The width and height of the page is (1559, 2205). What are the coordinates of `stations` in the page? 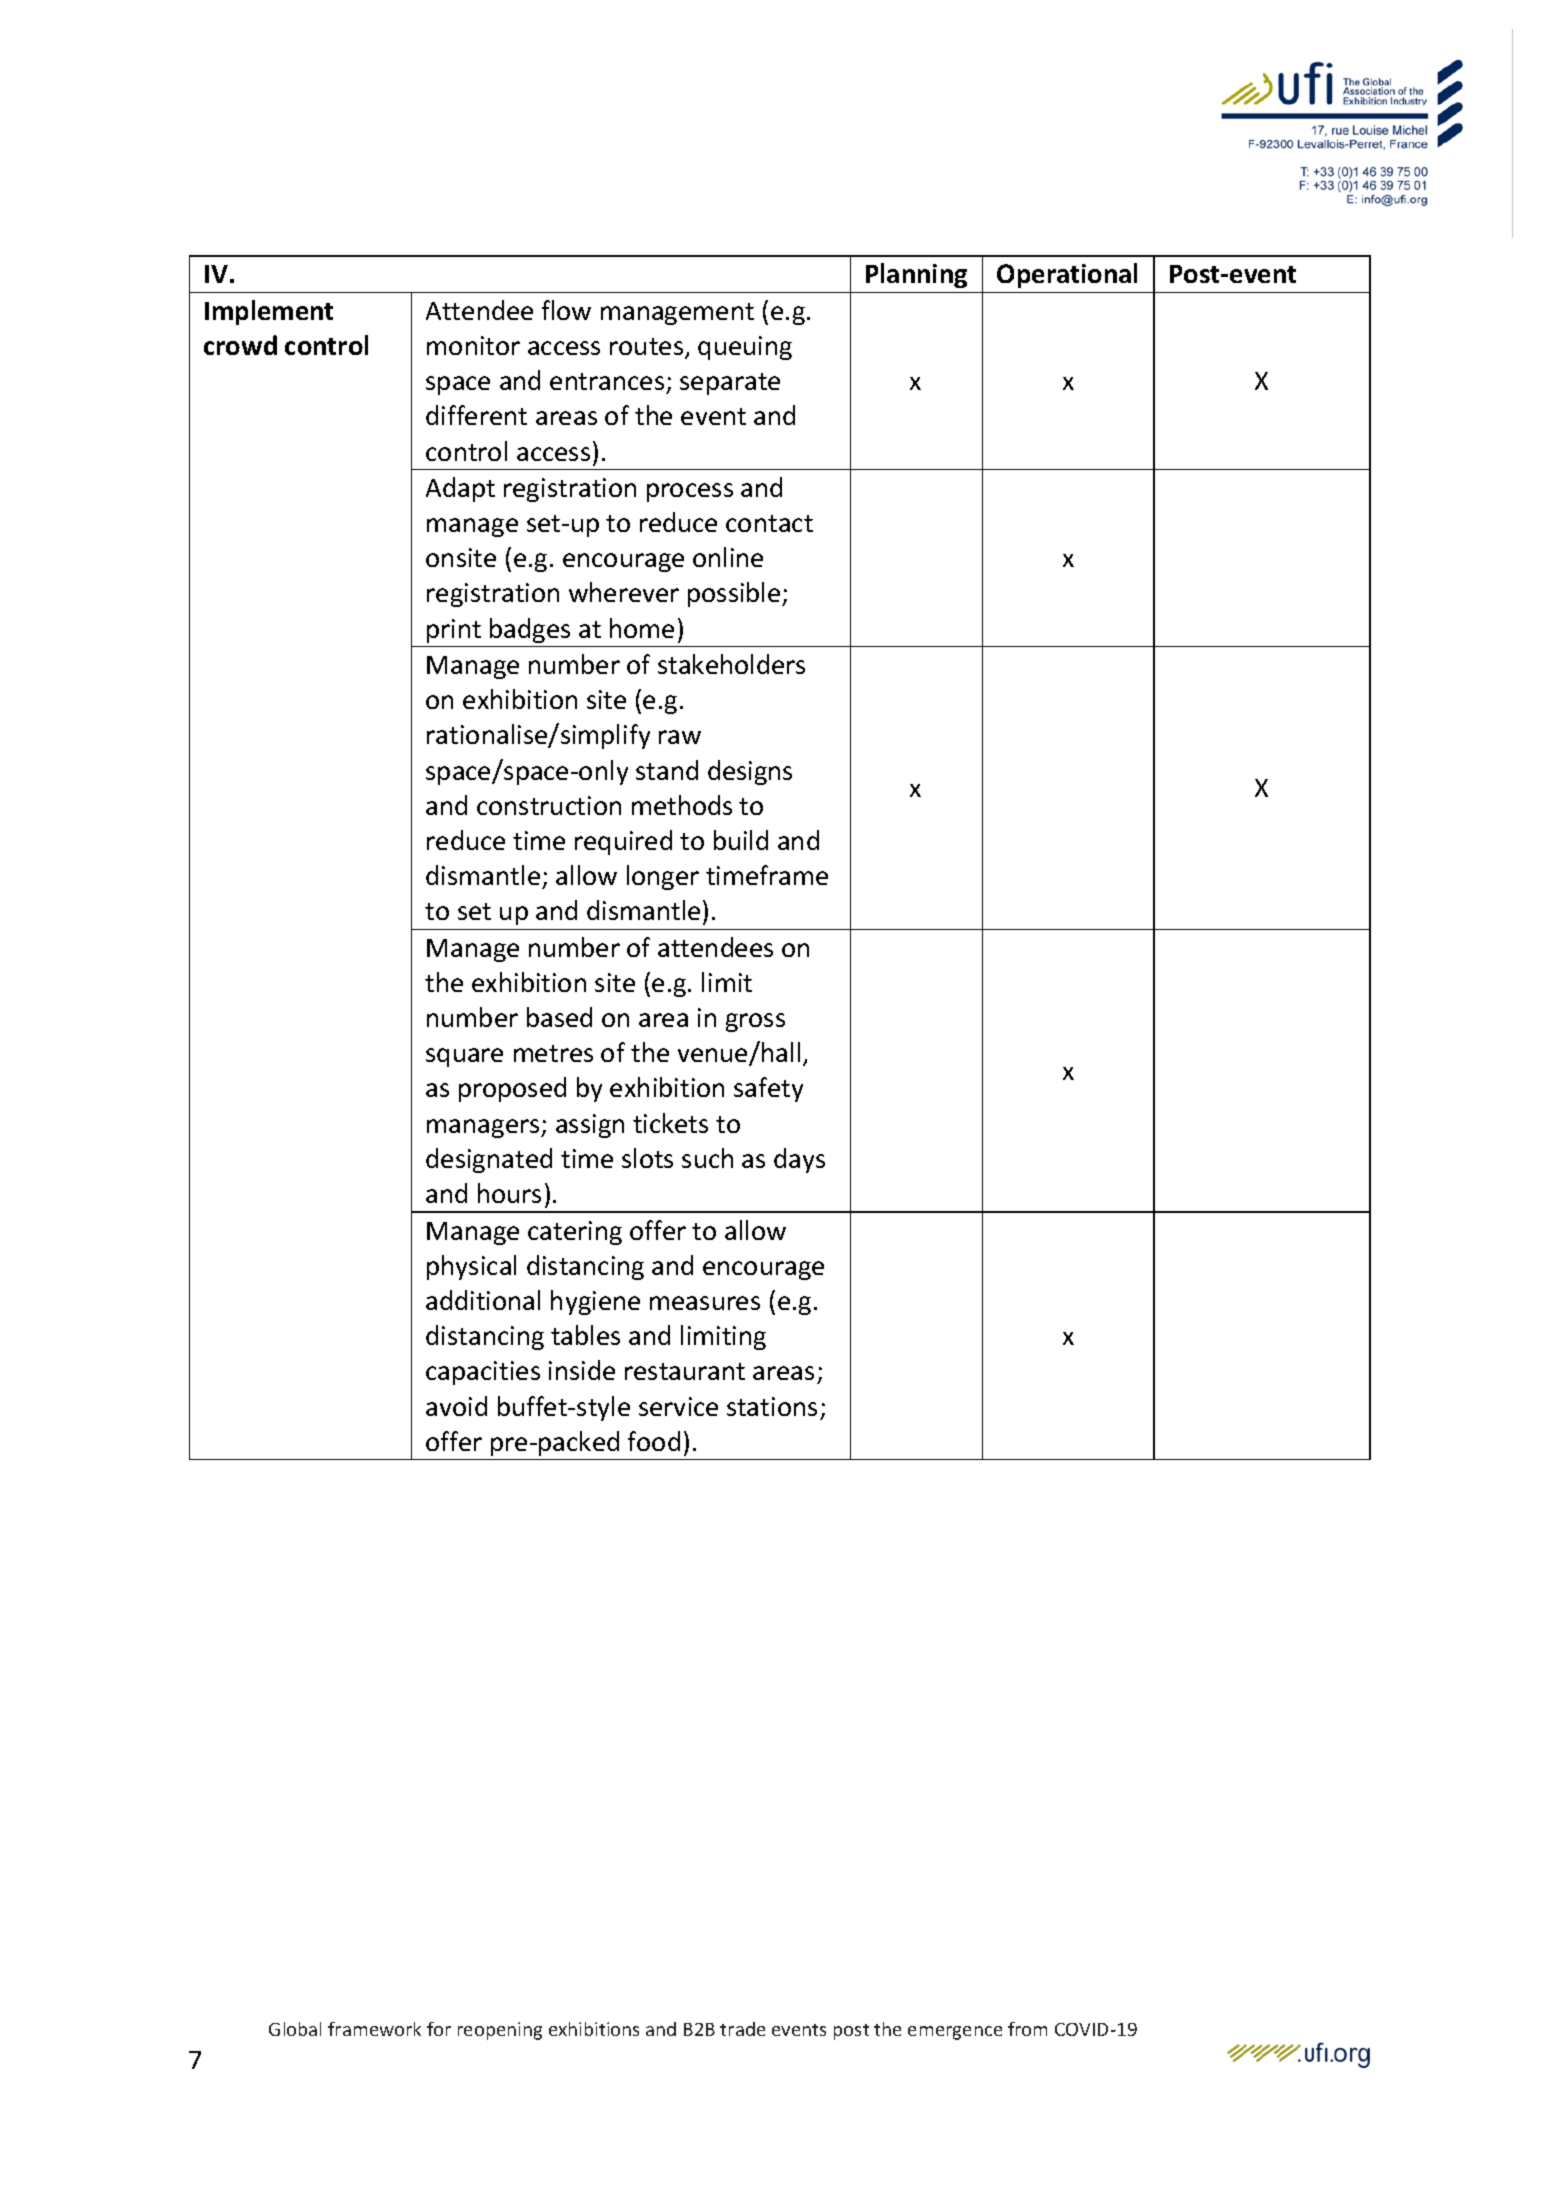 It's located at (772, 1406).
